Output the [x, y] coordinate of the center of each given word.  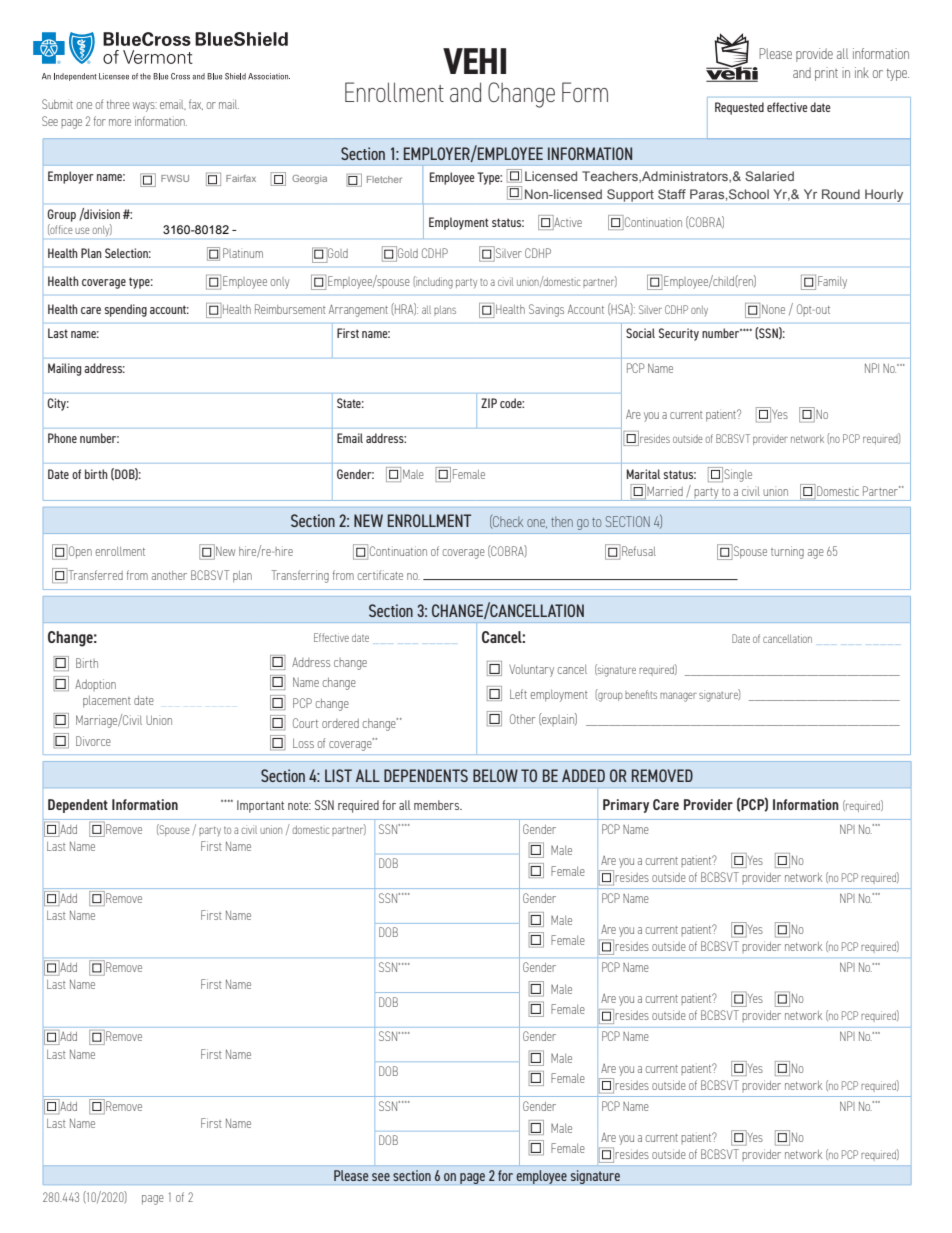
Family [832, 282]
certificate [380, 575]
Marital [643, 474]
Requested [739, 108]
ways [145, 107]
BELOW [495, 775]
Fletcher [384, 179]
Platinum [243, 253]
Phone [62, 438]
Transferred [94, 575]
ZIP [489, 403]
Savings [546, 310]
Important [260, 806]
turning [787, 552]
